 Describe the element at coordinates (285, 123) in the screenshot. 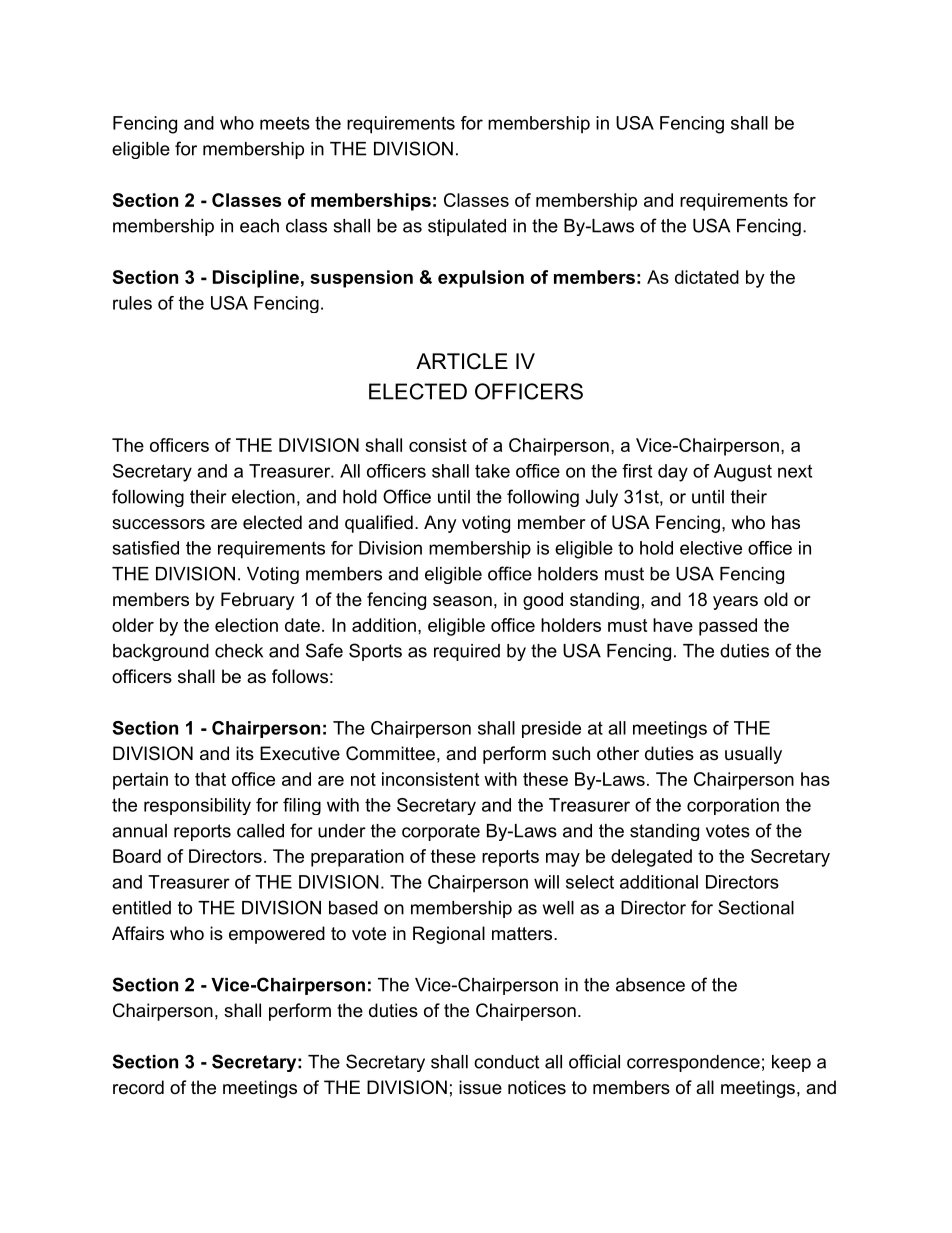

I see `meets` at that location.
